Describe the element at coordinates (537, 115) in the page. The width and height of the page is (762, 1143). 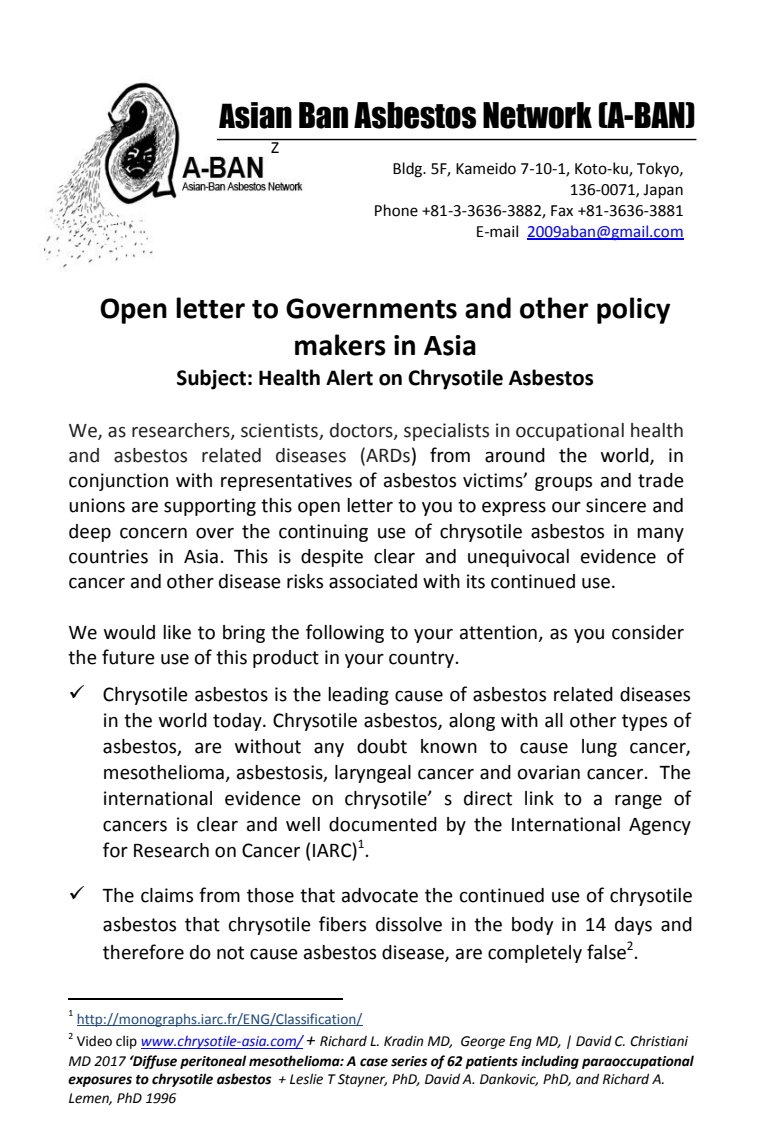
I see `Network` at that location.
